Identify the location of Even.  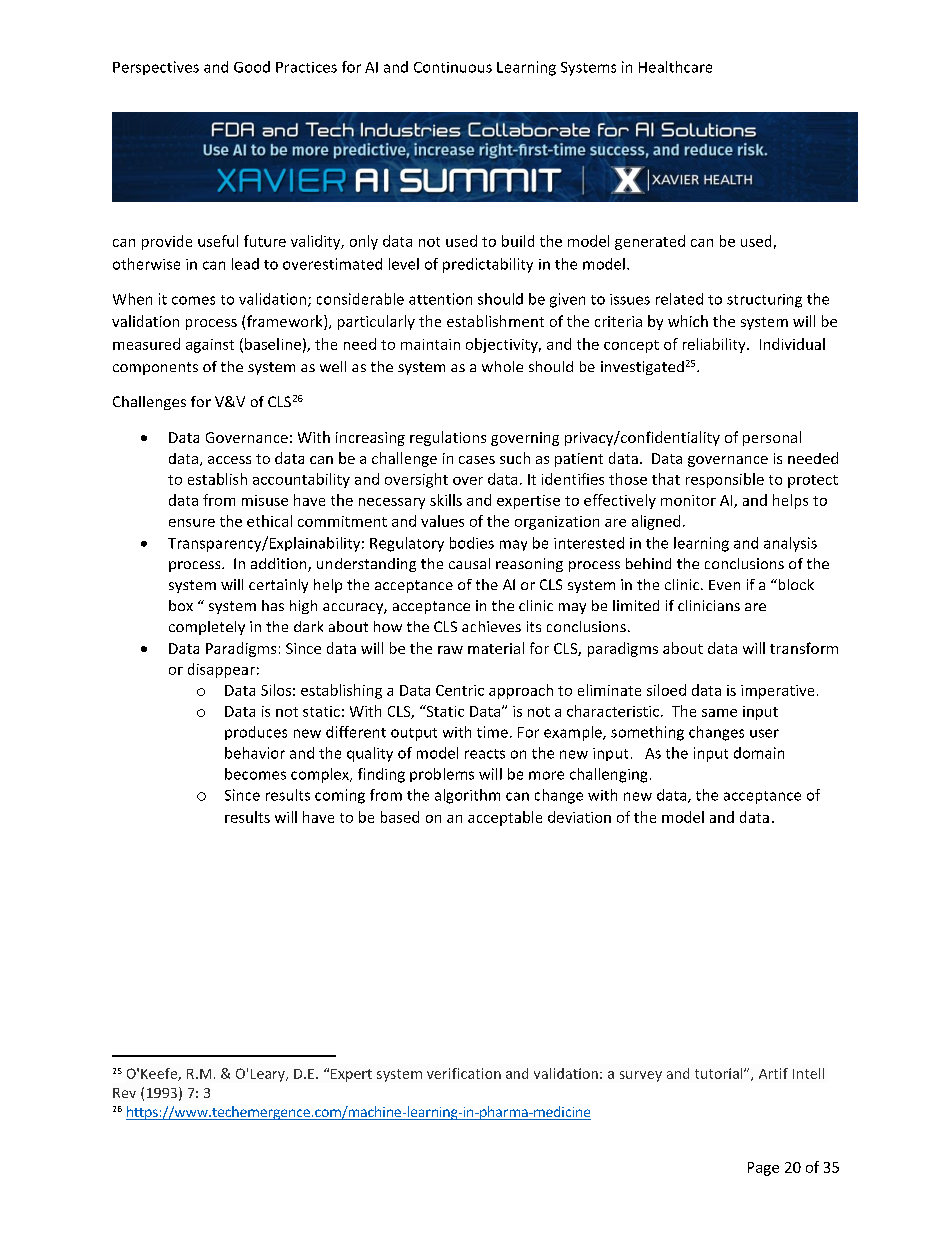
(724, 585).
